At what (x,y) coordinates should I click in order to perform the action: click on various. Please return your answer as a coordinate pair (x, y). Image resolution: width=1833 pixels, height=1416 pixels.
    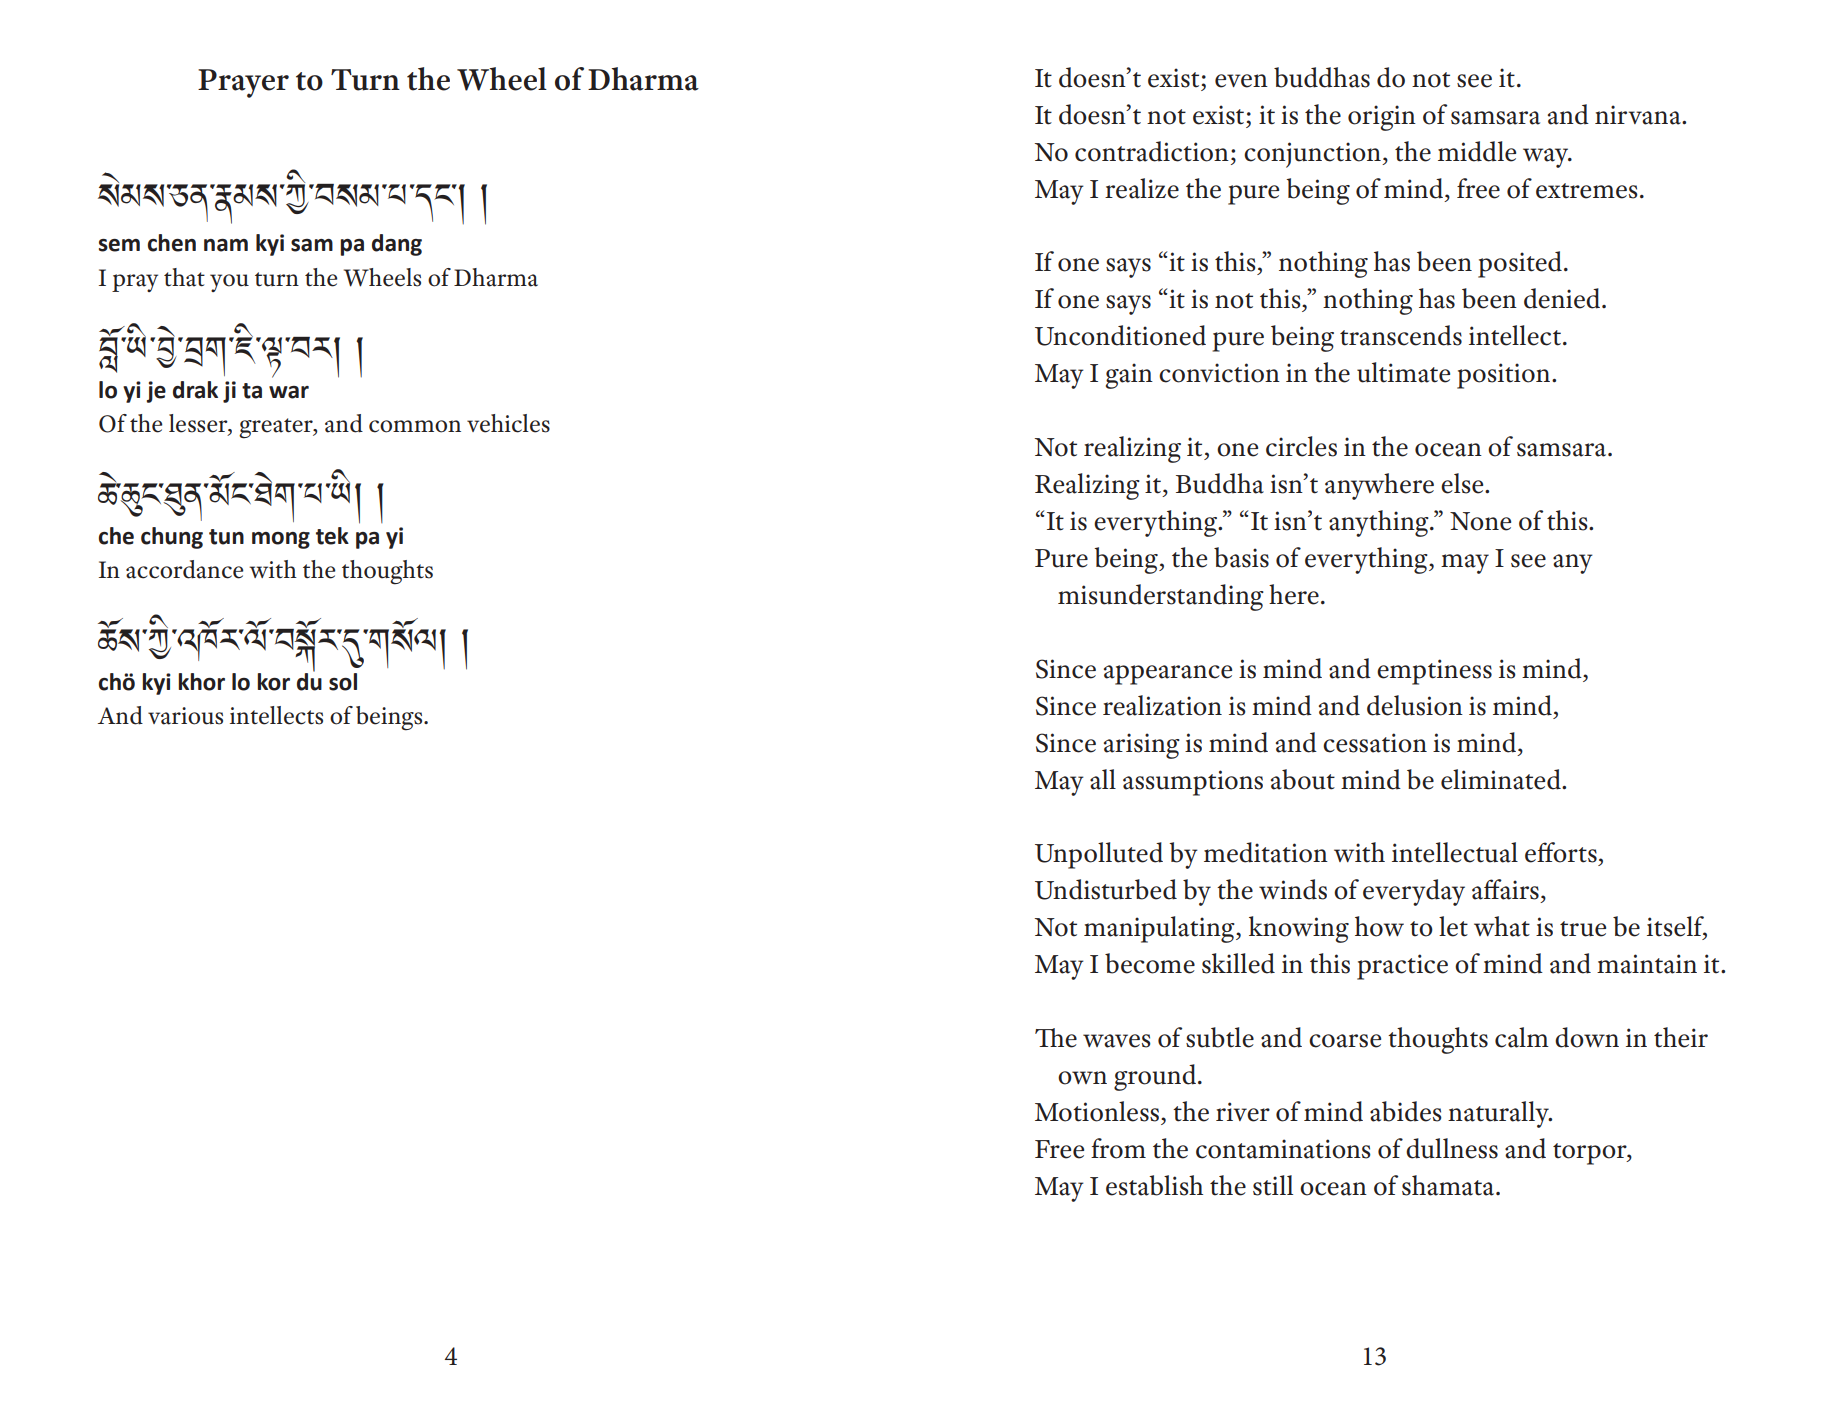
    Looking at the image, I should click on (185, 716).
